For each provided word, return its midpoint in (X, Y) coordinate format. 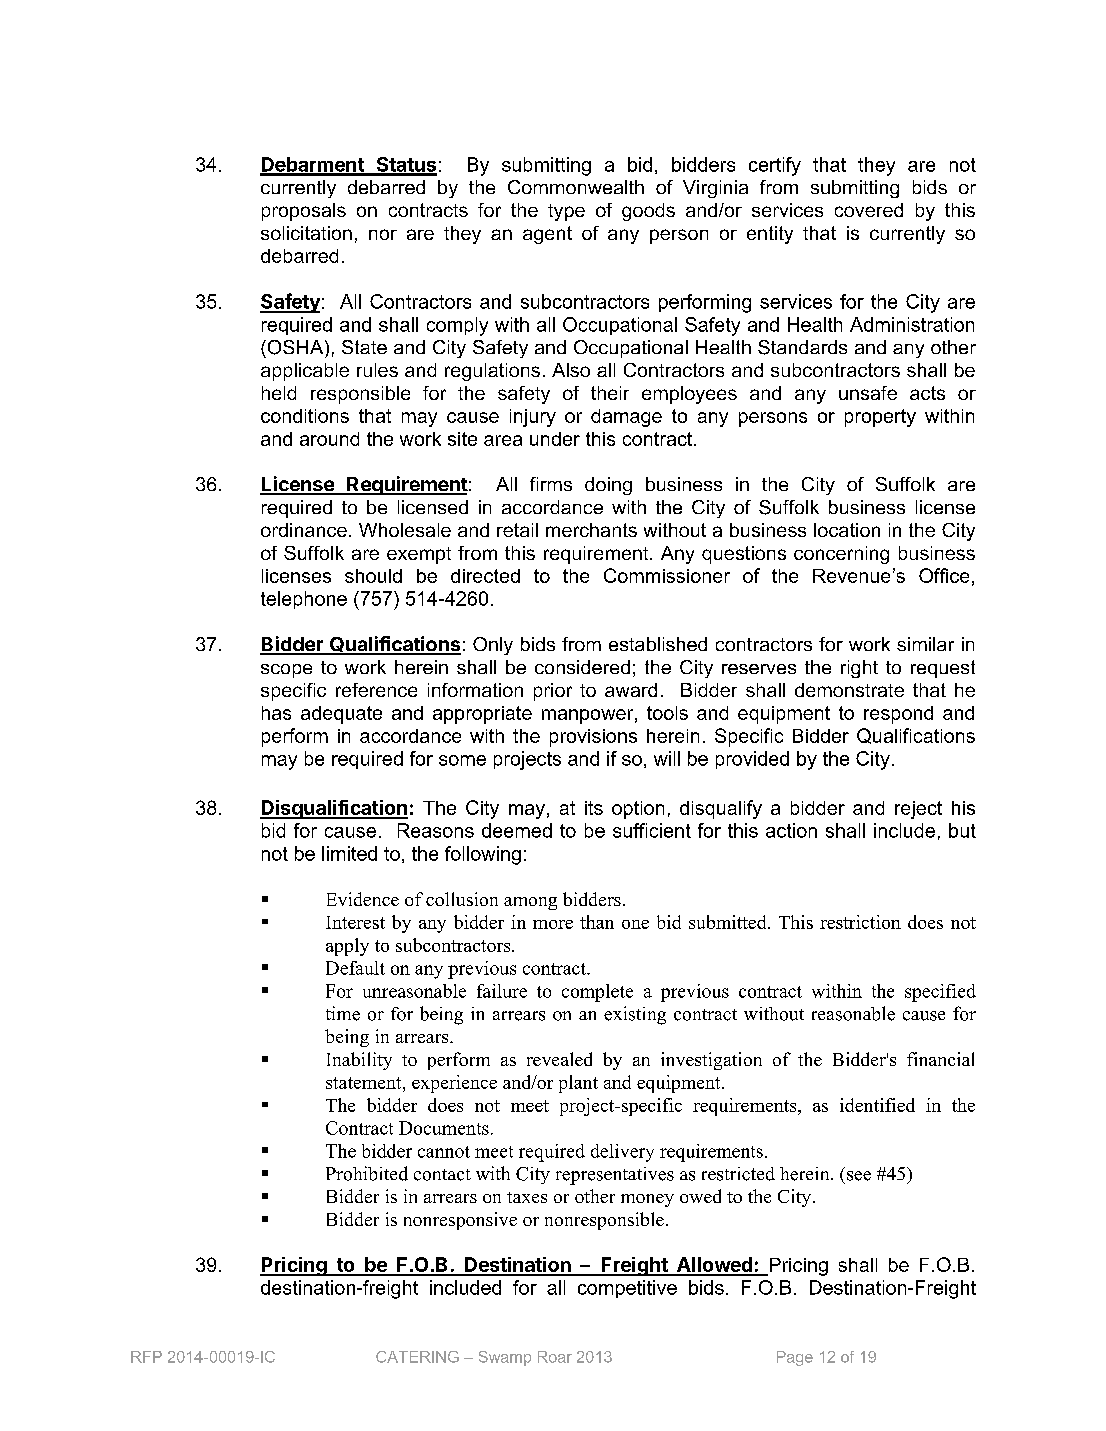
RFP (146, 1357)
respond (898, 715)
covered (869, 210)
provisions (593, 738)
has (276, 713)
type (566, 212)
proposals (304, 212)
